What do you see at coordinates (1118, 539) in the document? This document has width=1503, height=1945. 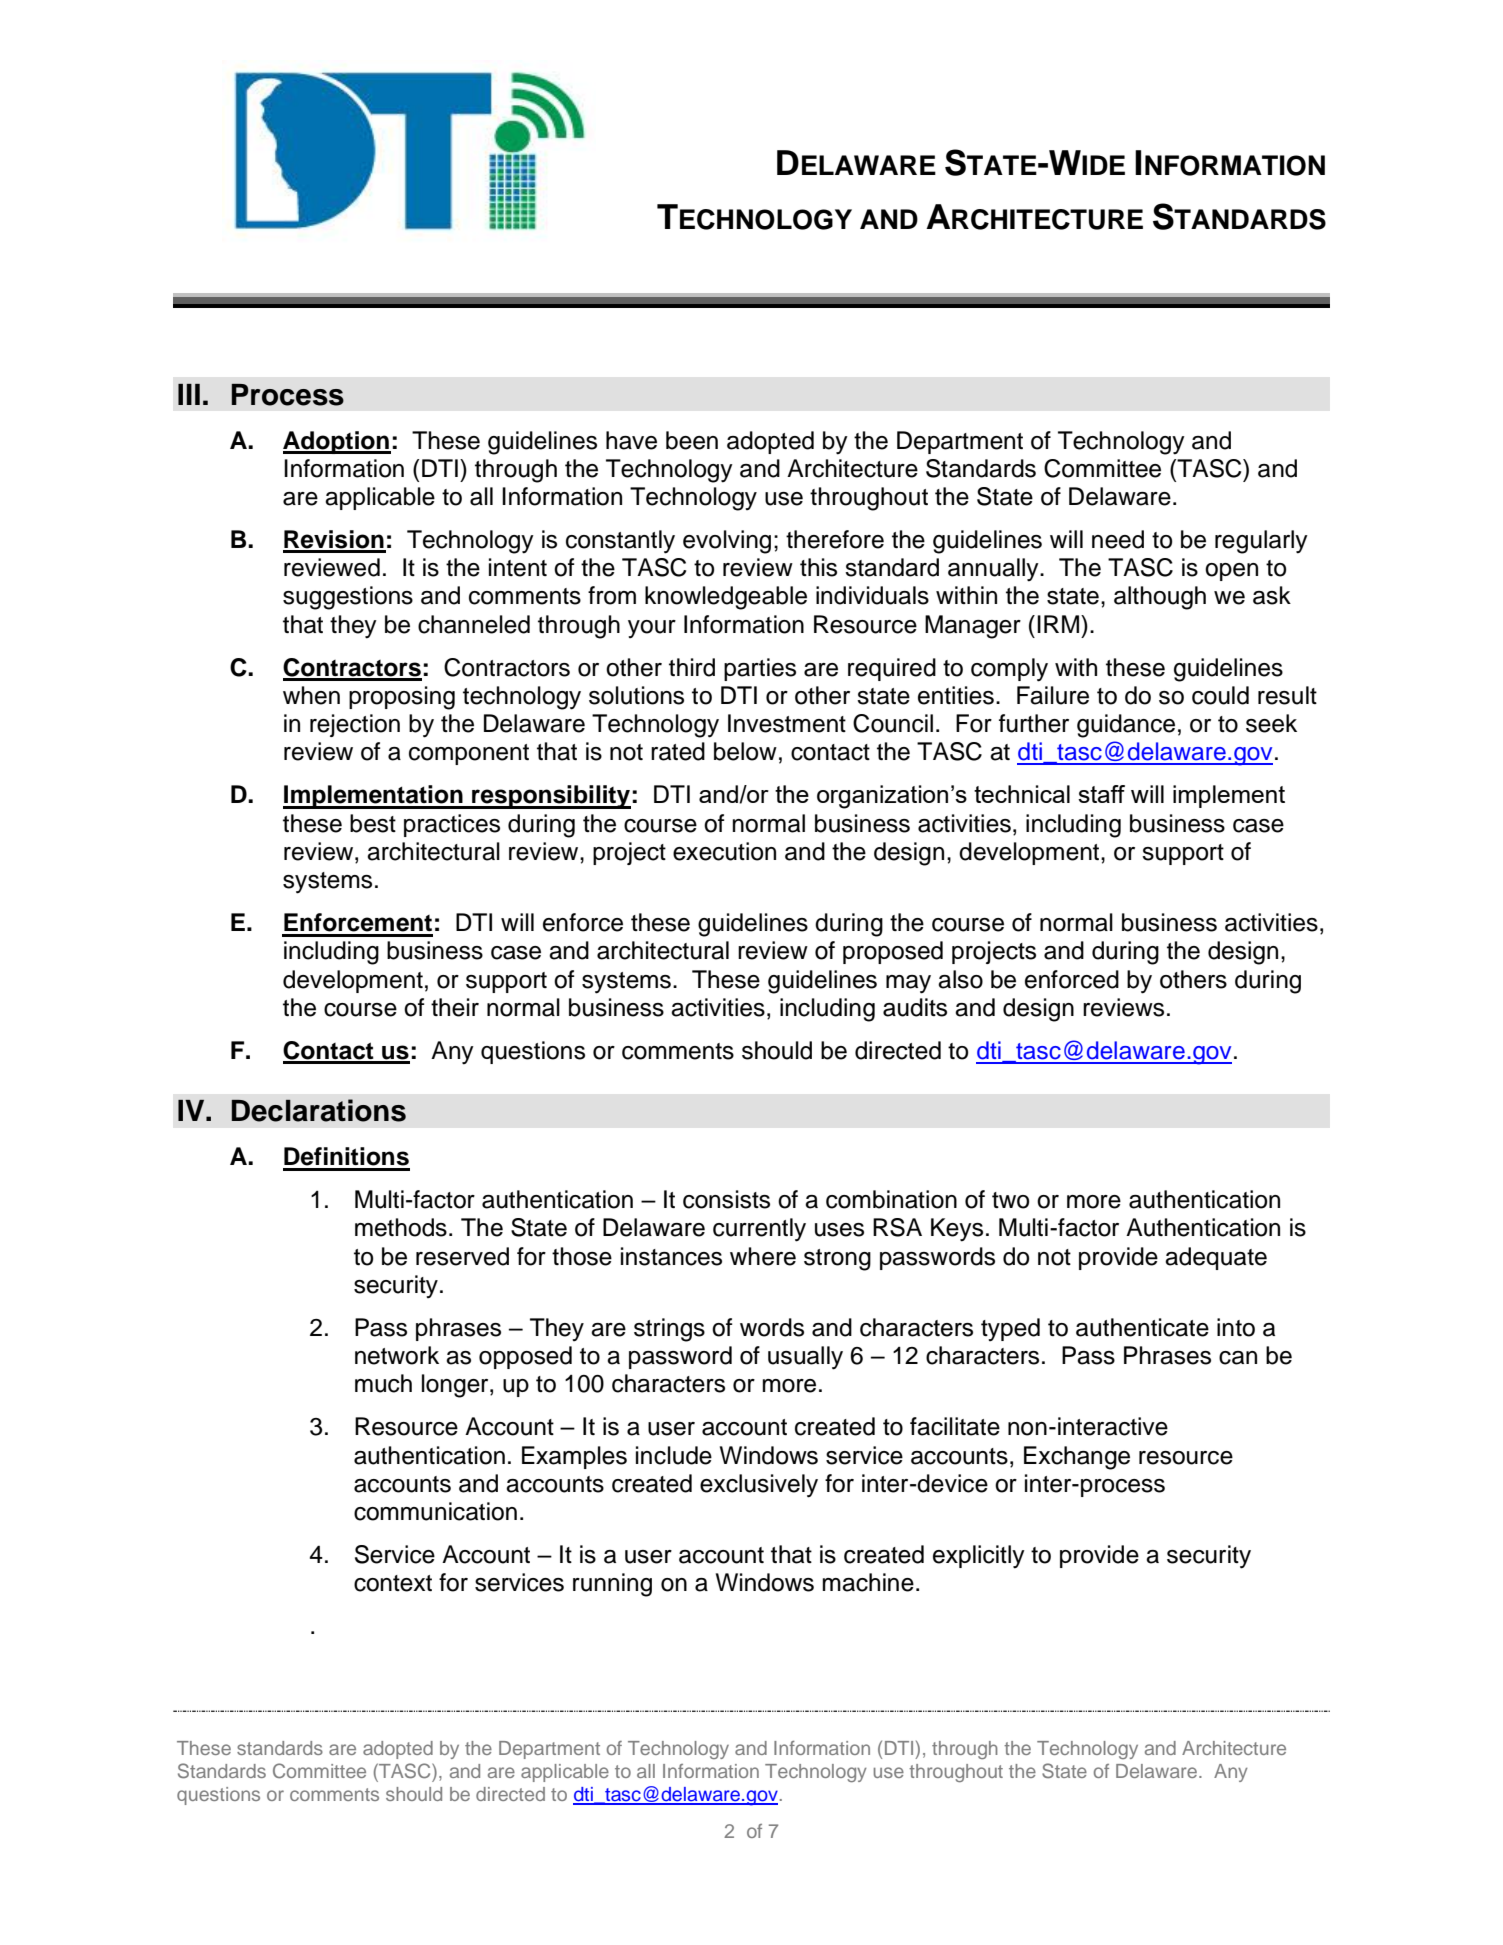 I see `need` at bounding box center [1118, 539].
